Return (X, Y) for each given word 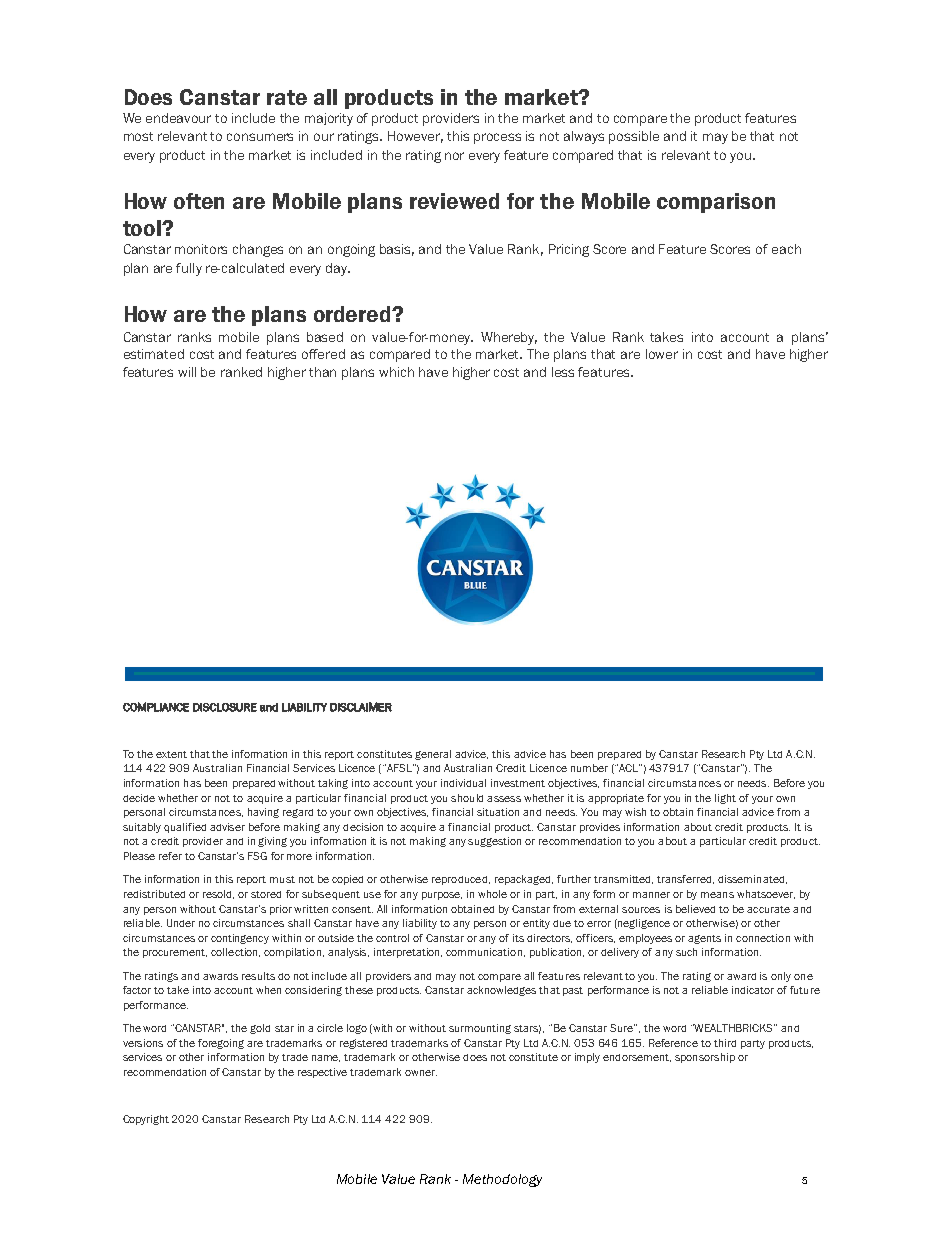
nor (454, 156)
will (187, 372)
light (725, 799)
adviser (227, 827)
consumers (260, 137)
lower (662, 354)
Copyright (146, 1120)
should (467, 798)
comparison (716, 203)
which (396, 372)
